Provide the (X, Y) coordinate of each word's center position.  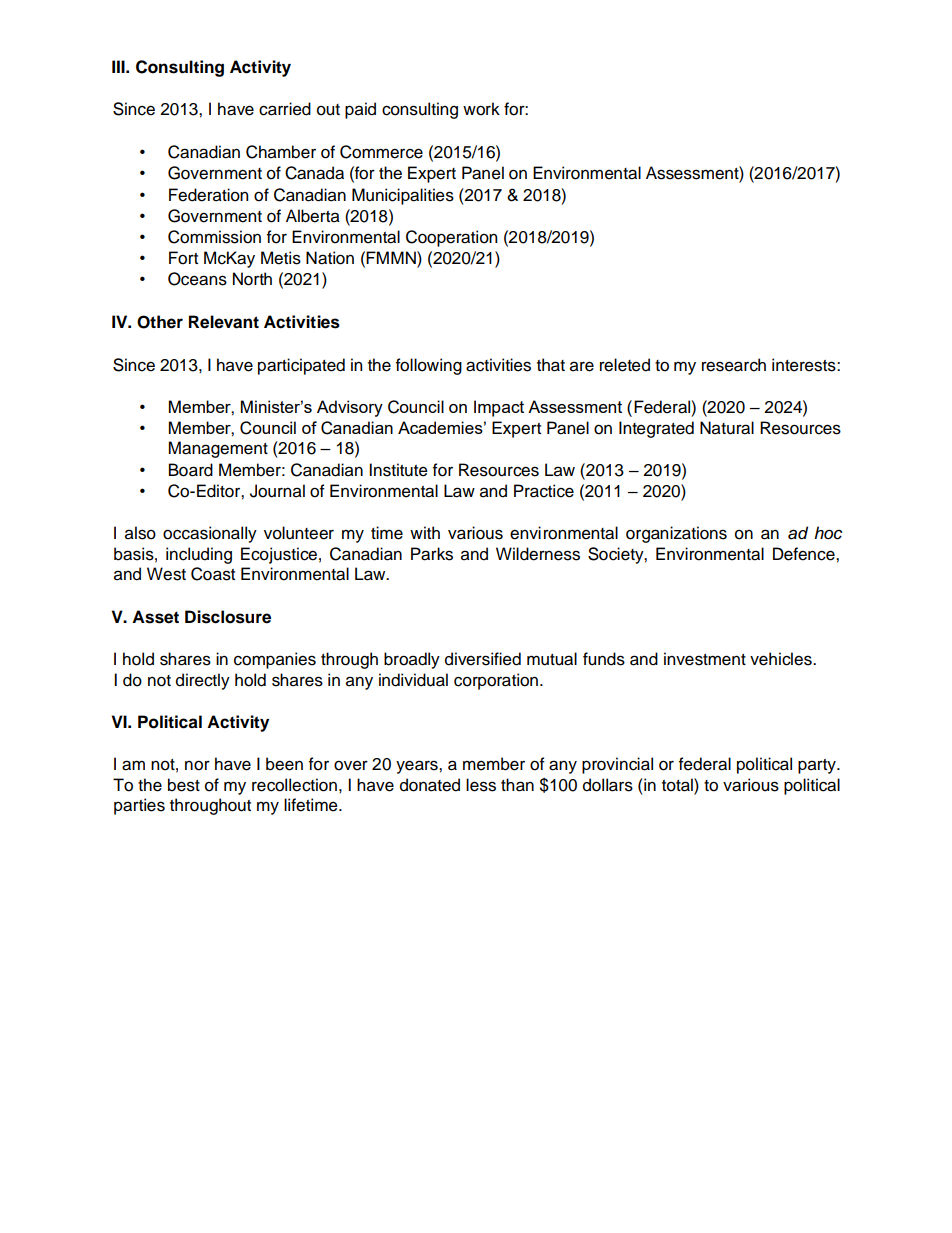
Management (218, 449)
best (184, 785)
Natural (727, 428)
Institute (398, 470)
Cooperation (451, 238)
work (481, 109)
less (481, 785)
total (678, 785)
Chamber (281, 152)
